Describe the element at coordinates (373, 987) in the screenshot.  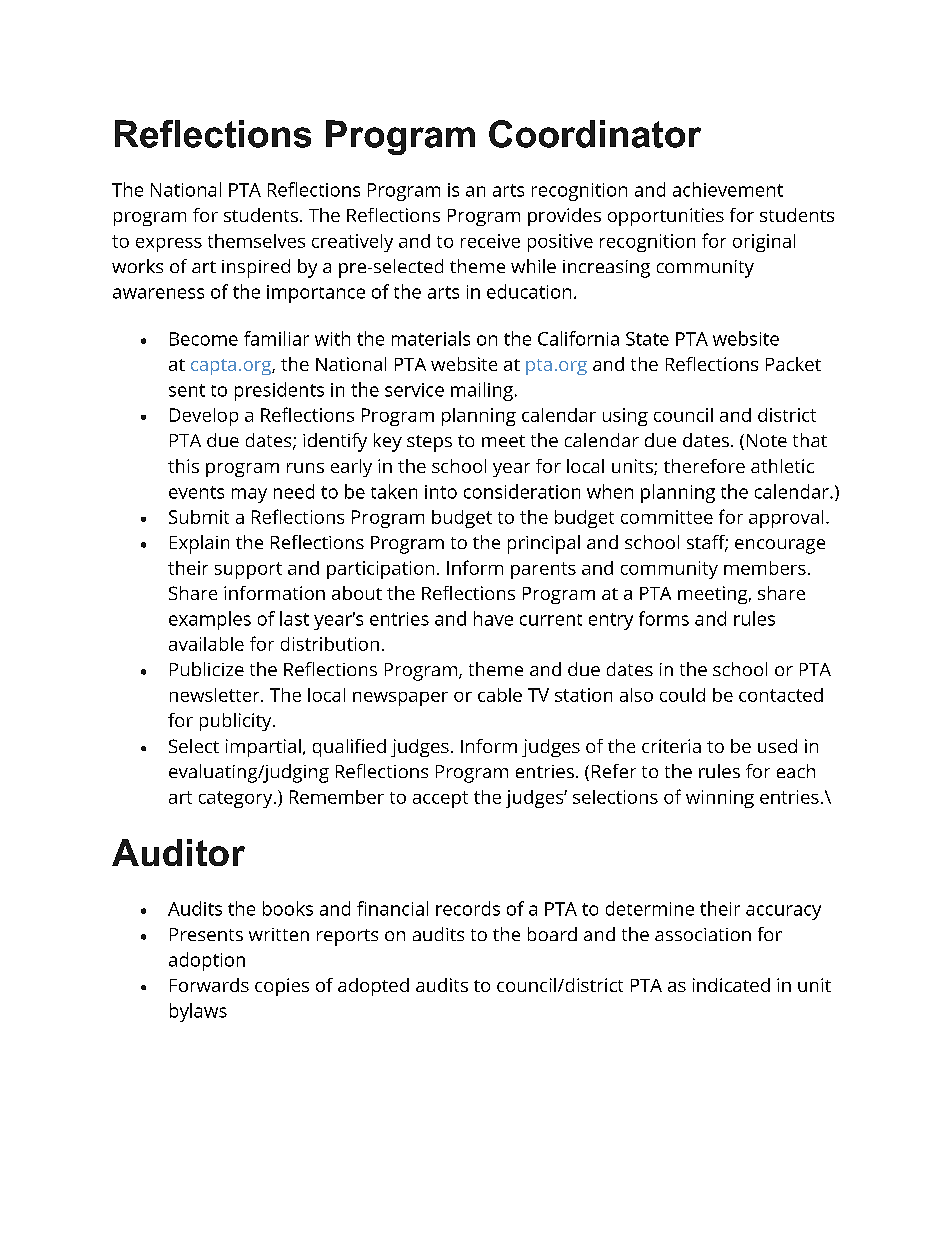
I see `adopted` at that location.
